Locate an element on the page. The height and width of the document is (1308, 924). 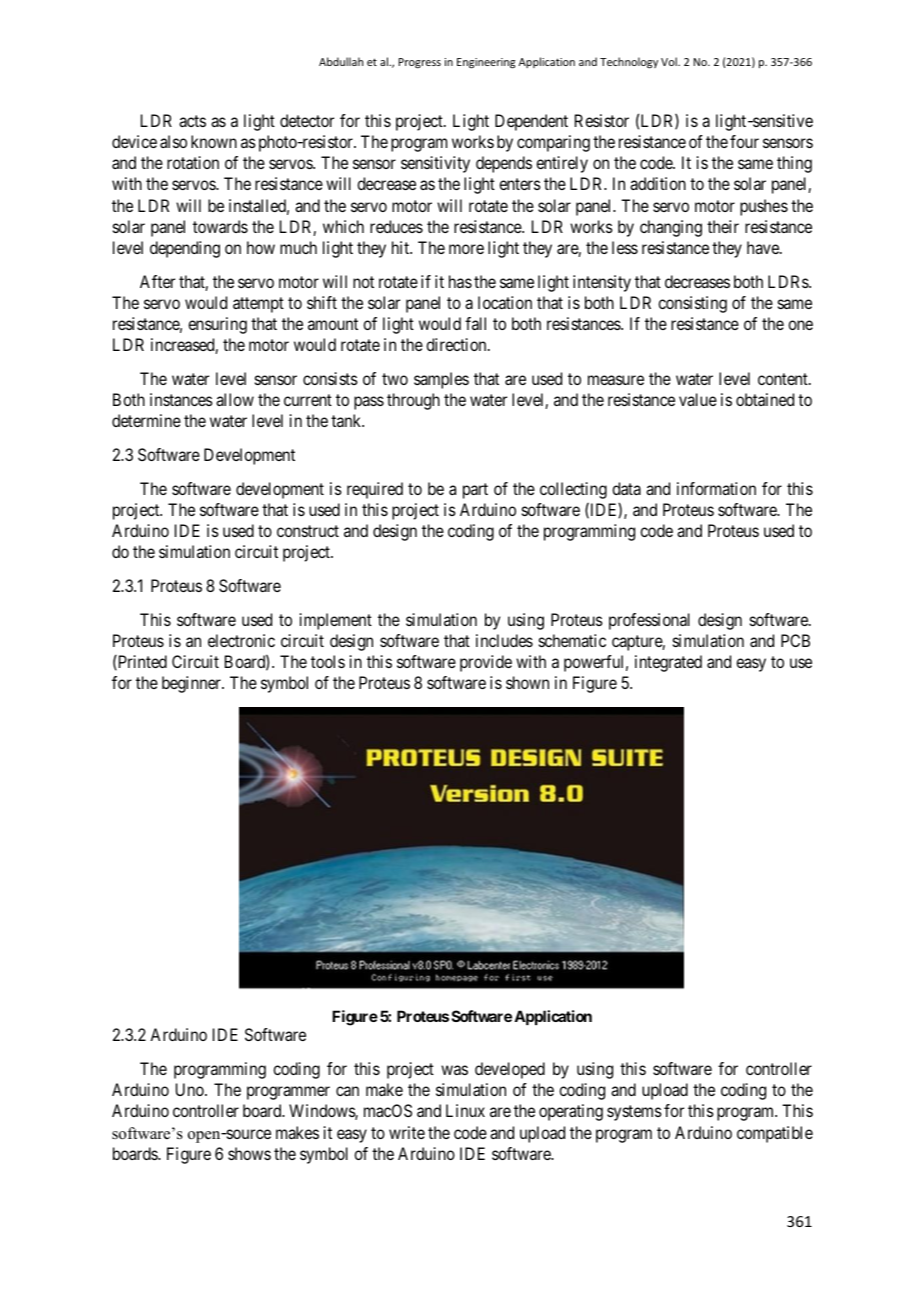
four is located at coordinates (744, 141).
